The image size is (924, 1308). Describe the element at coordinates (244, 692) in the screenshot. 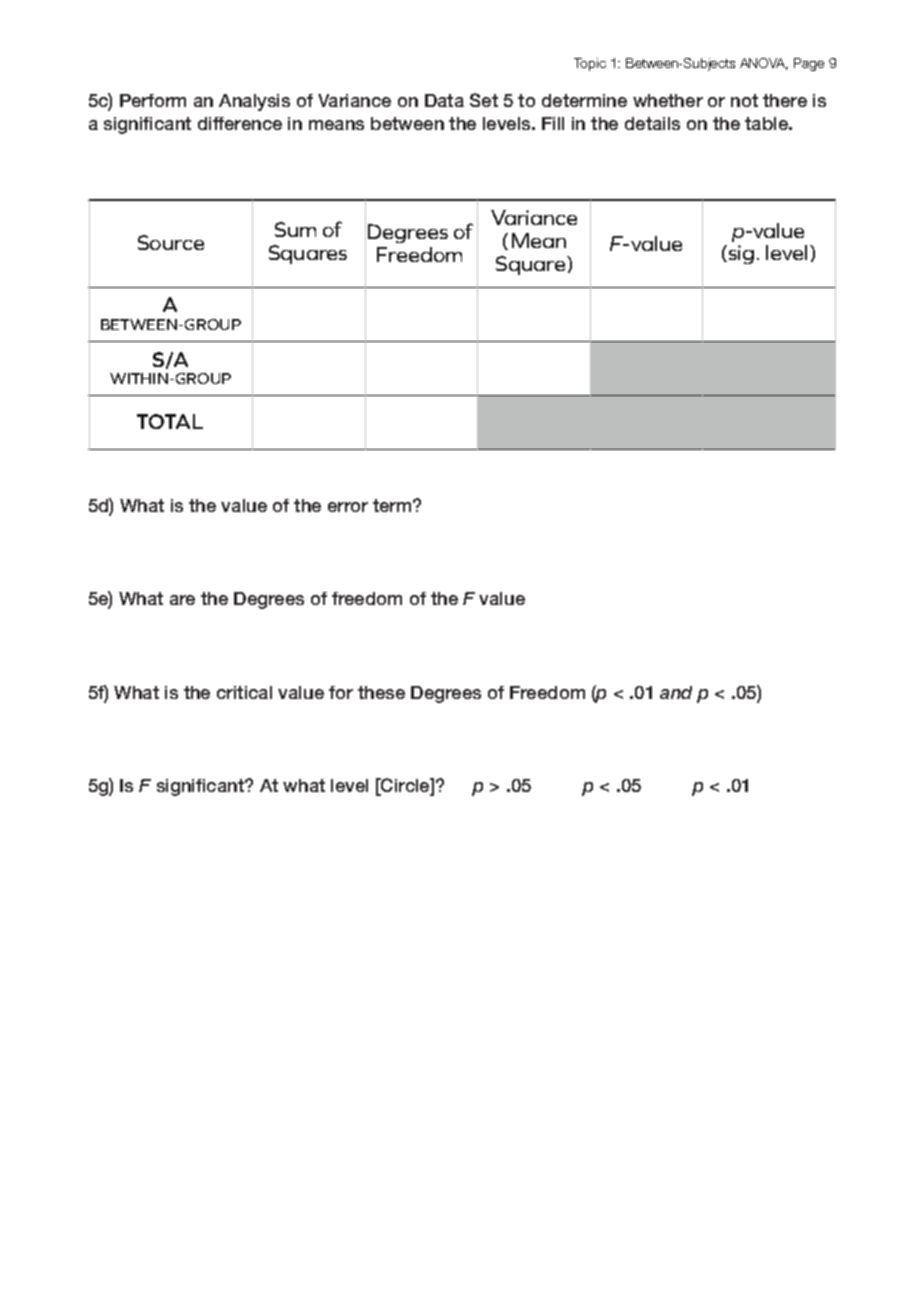

I see `critical` at that location.
